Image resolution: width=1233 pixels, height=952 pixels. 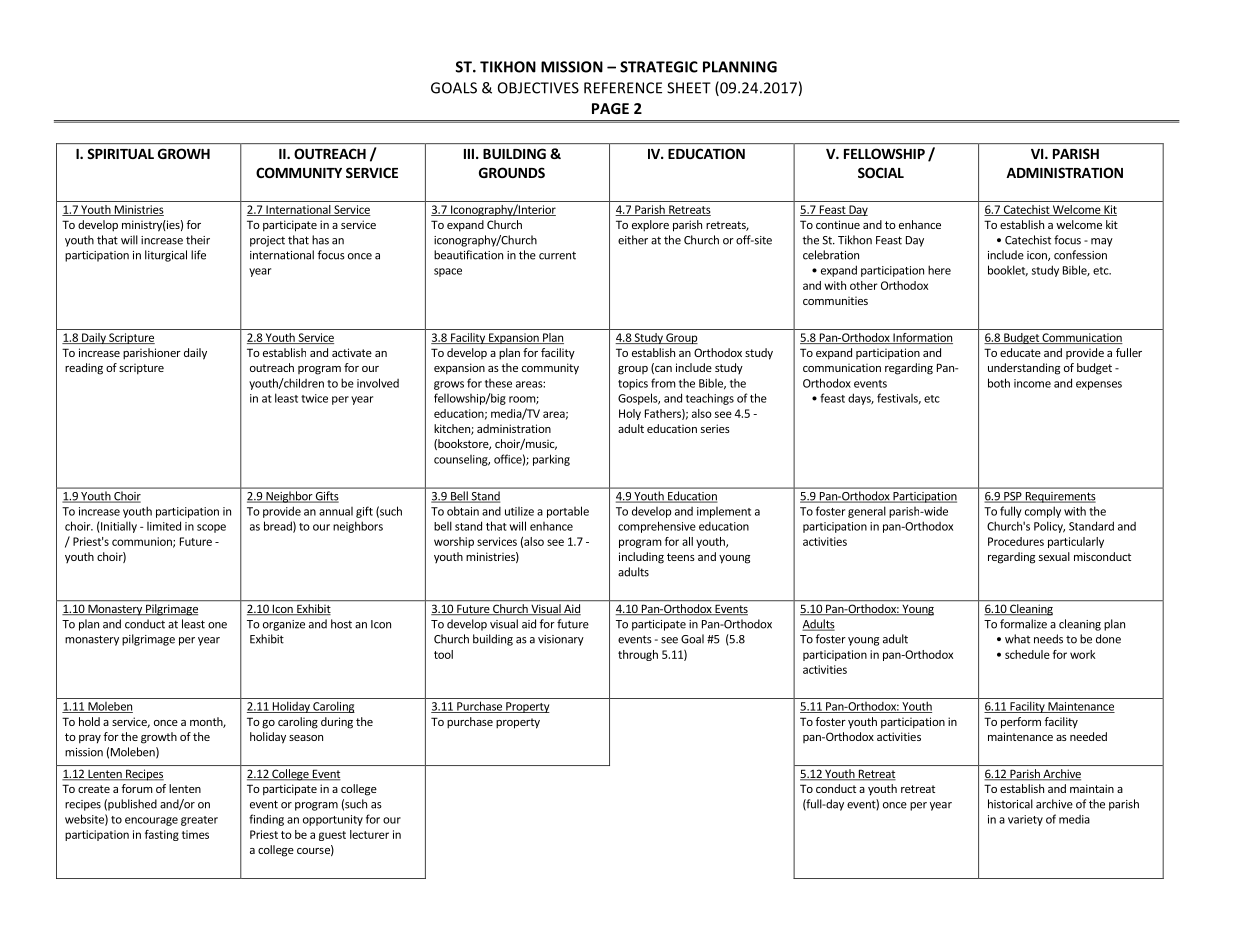 I want to click on topics, so click(x=633, y=384).
